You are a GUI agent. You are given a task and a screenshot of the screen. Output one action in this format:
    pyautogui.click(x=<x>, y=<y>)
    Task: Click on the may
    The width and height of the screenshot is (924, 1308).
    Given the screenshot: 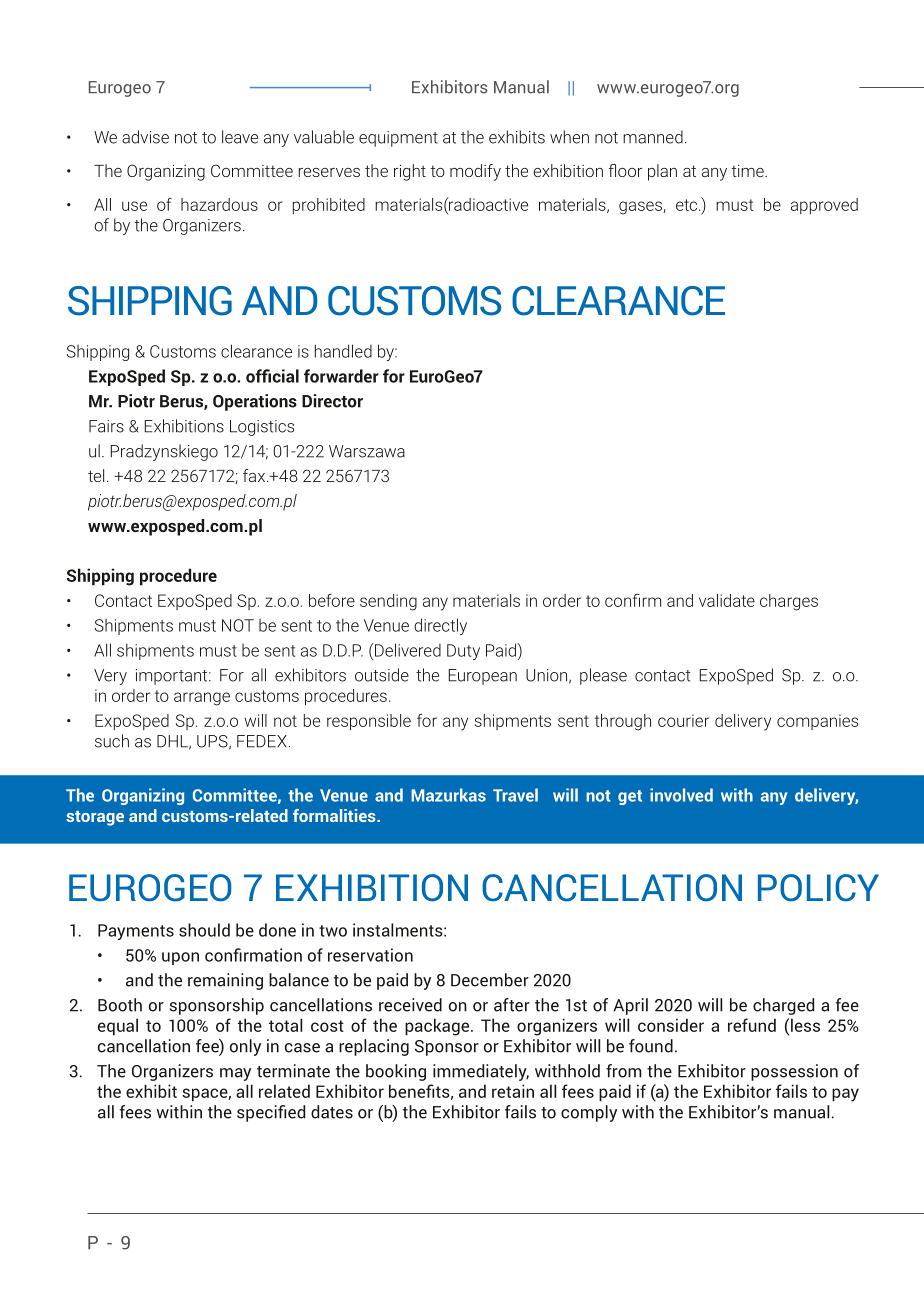 What is the action you would take?
    pyautogui.click(x=235, y=1074)
